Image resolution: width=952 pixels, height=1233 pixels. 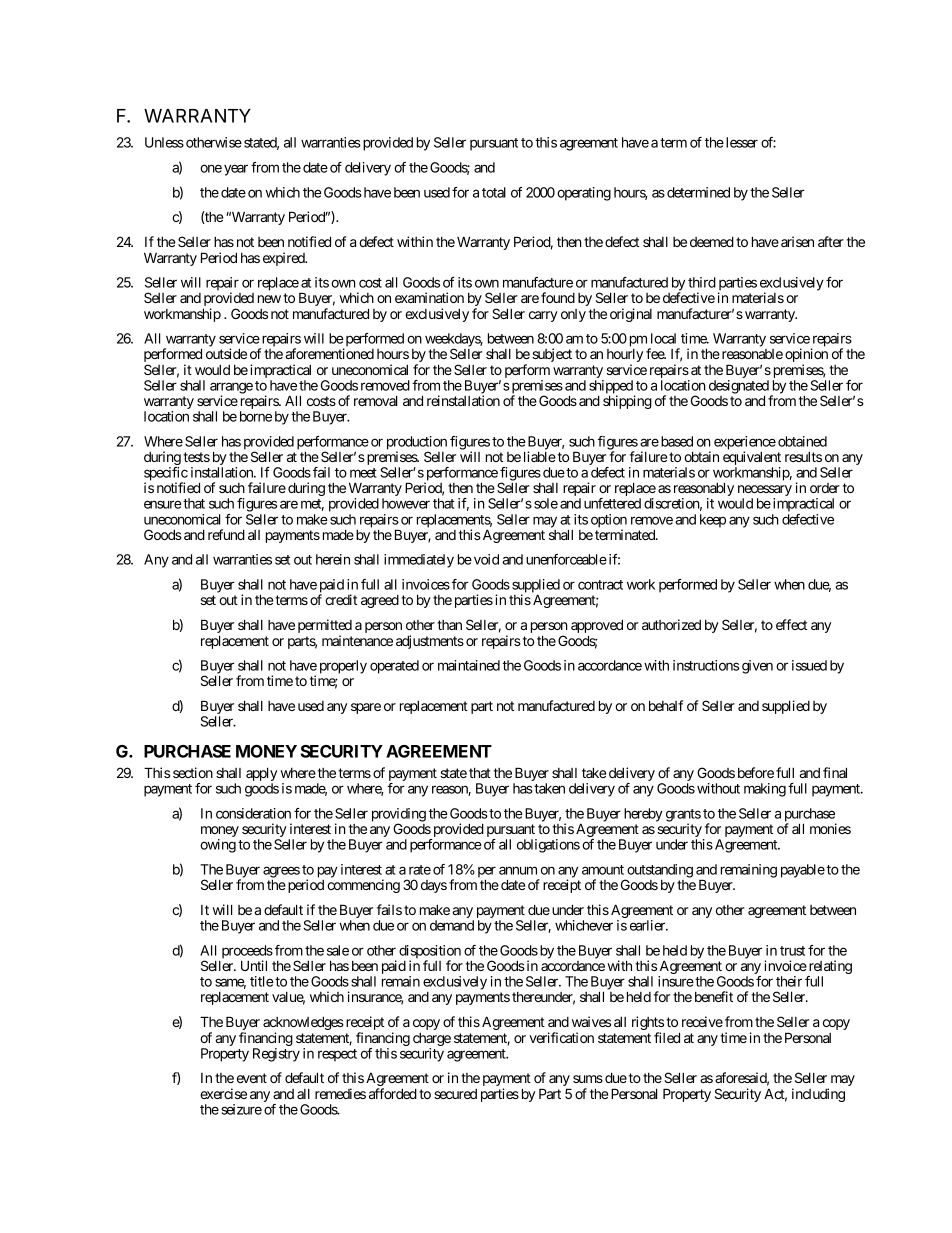 What do you see at coordinates (236, 170) in the screenshot?
I see `year` at bounding box center [236, 170].
